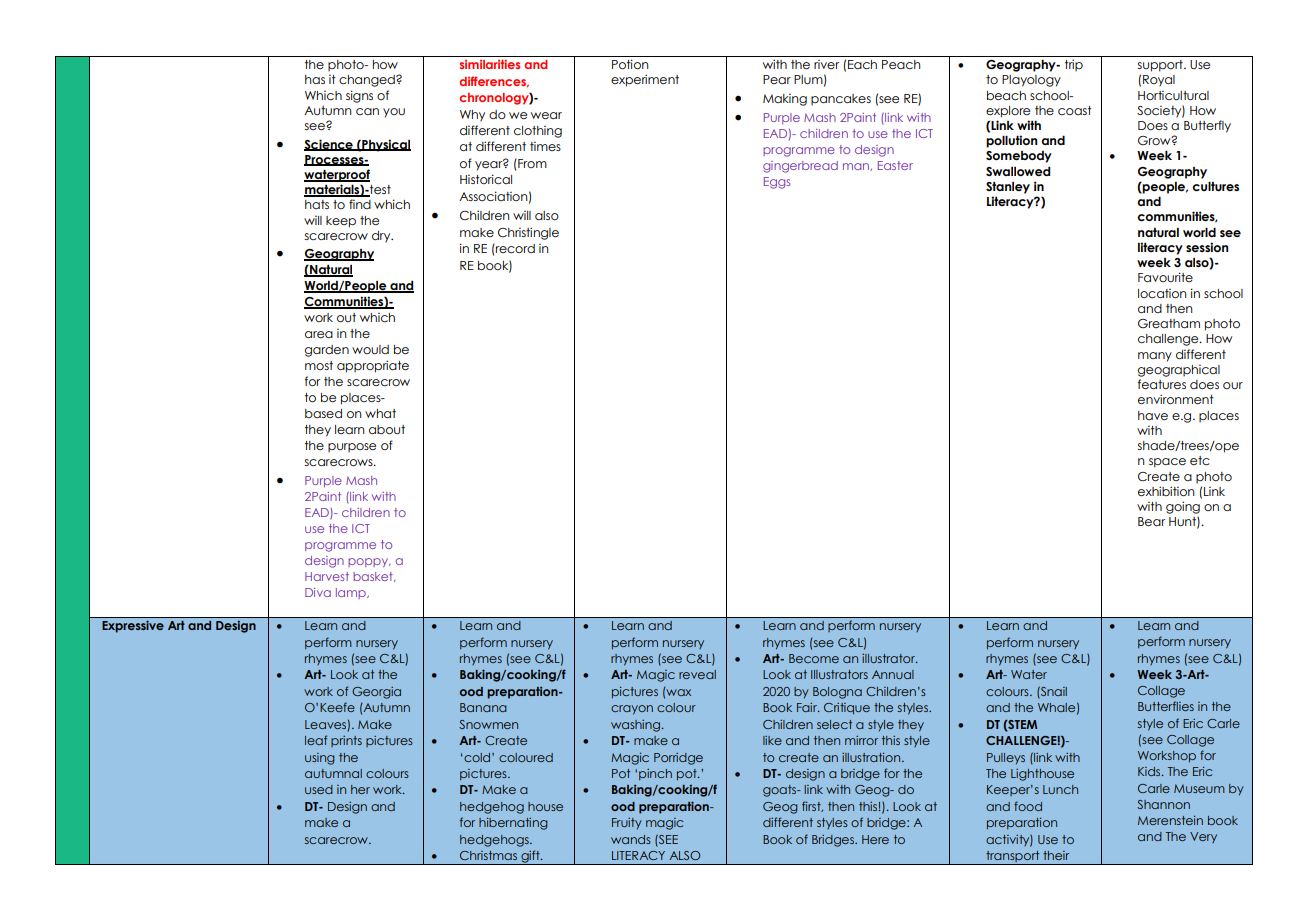 The width and height of the screenshot is (1309, 924). Describe the element at coordinates (1162, 384) in the screenshot. I see `features` at that location.
